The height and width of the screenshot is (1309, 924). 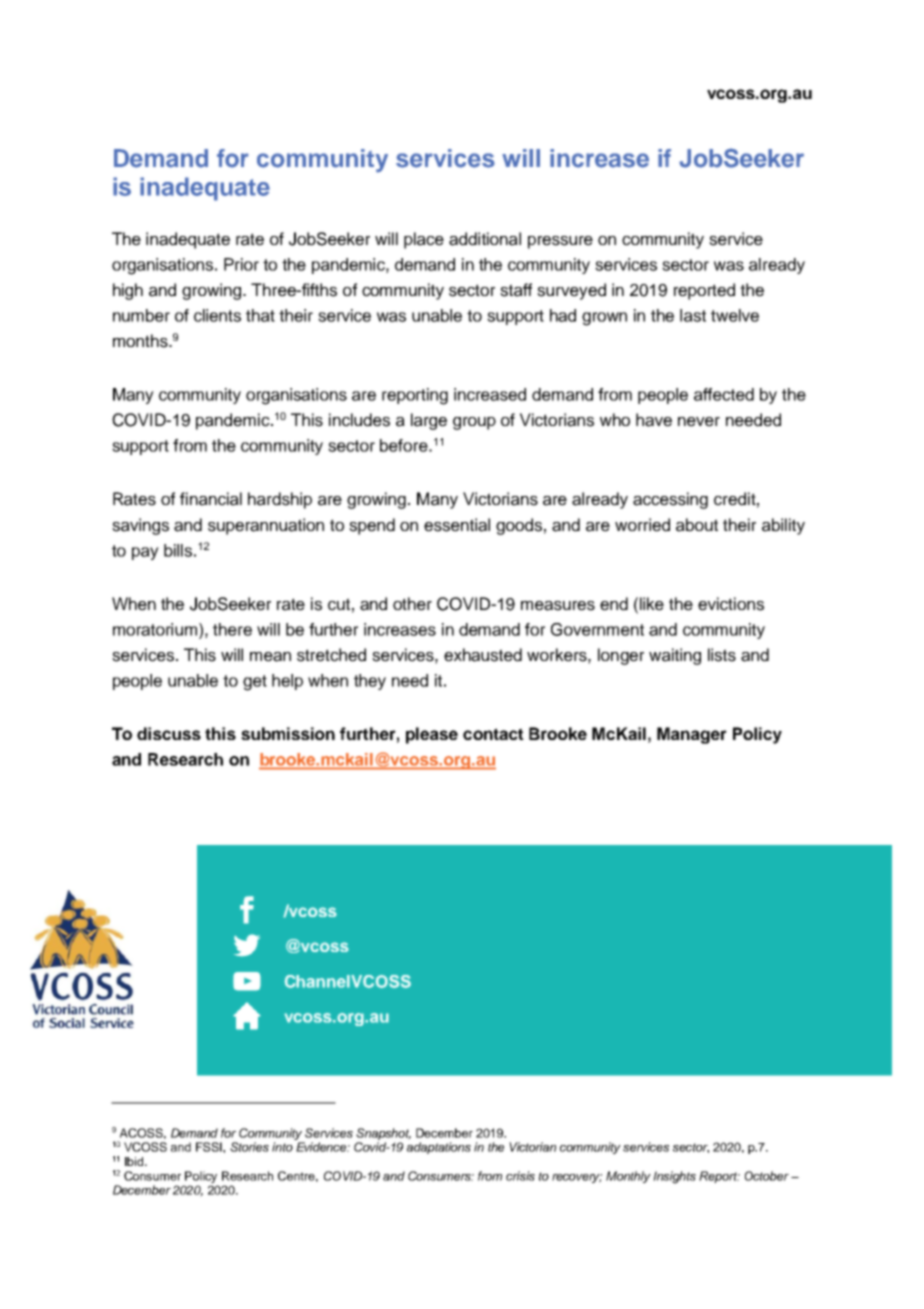 What do you see at coordinates (249, 1147) in the screenshot?
I see `Stories` at bounding box center [249, 1147].
